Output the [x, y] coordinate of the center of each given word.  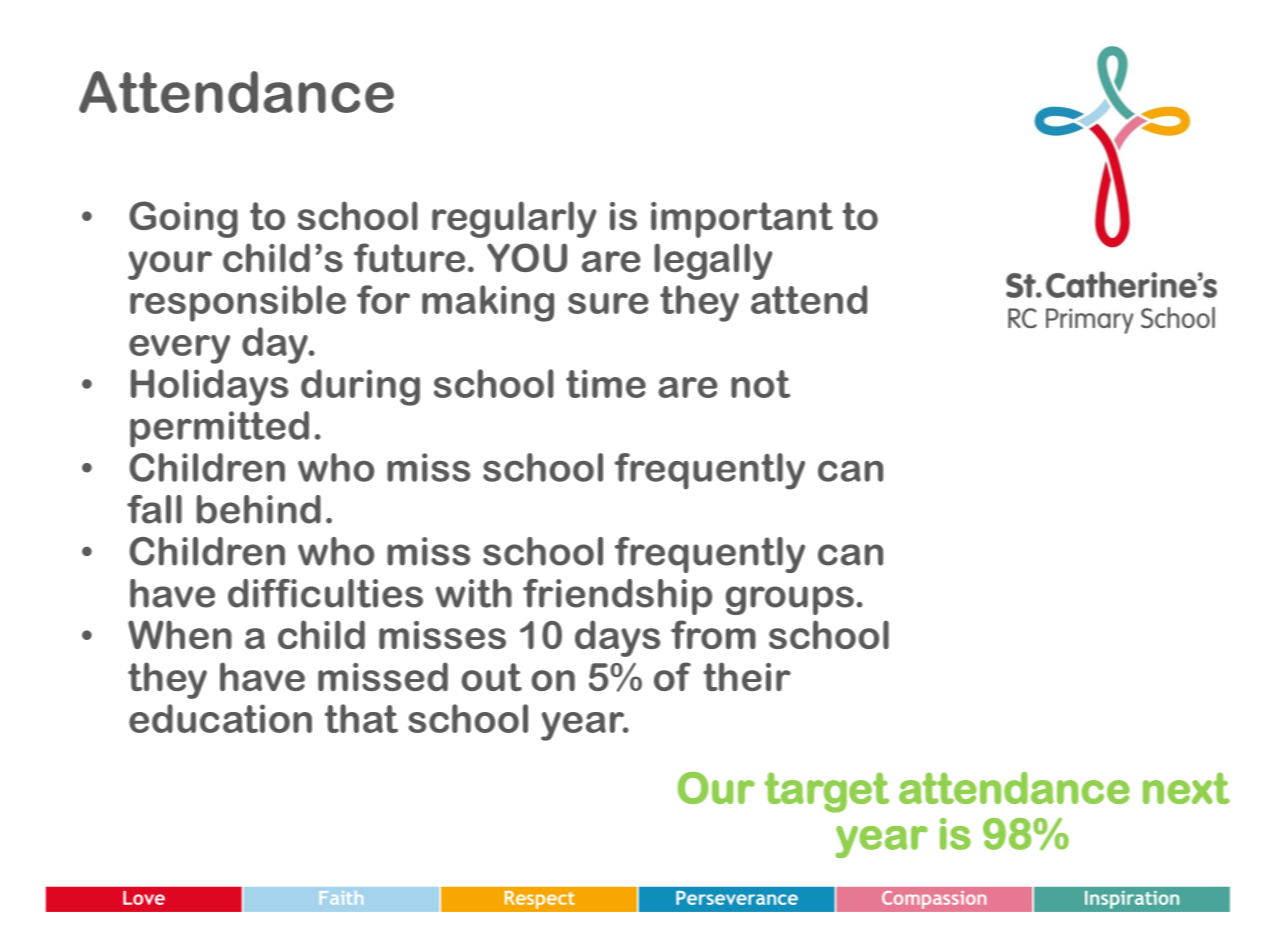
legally [713, 261]
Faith [341, 897]
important [742, 220]
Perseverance [737, 898]
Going [183, 219]
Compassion [934, 899]
